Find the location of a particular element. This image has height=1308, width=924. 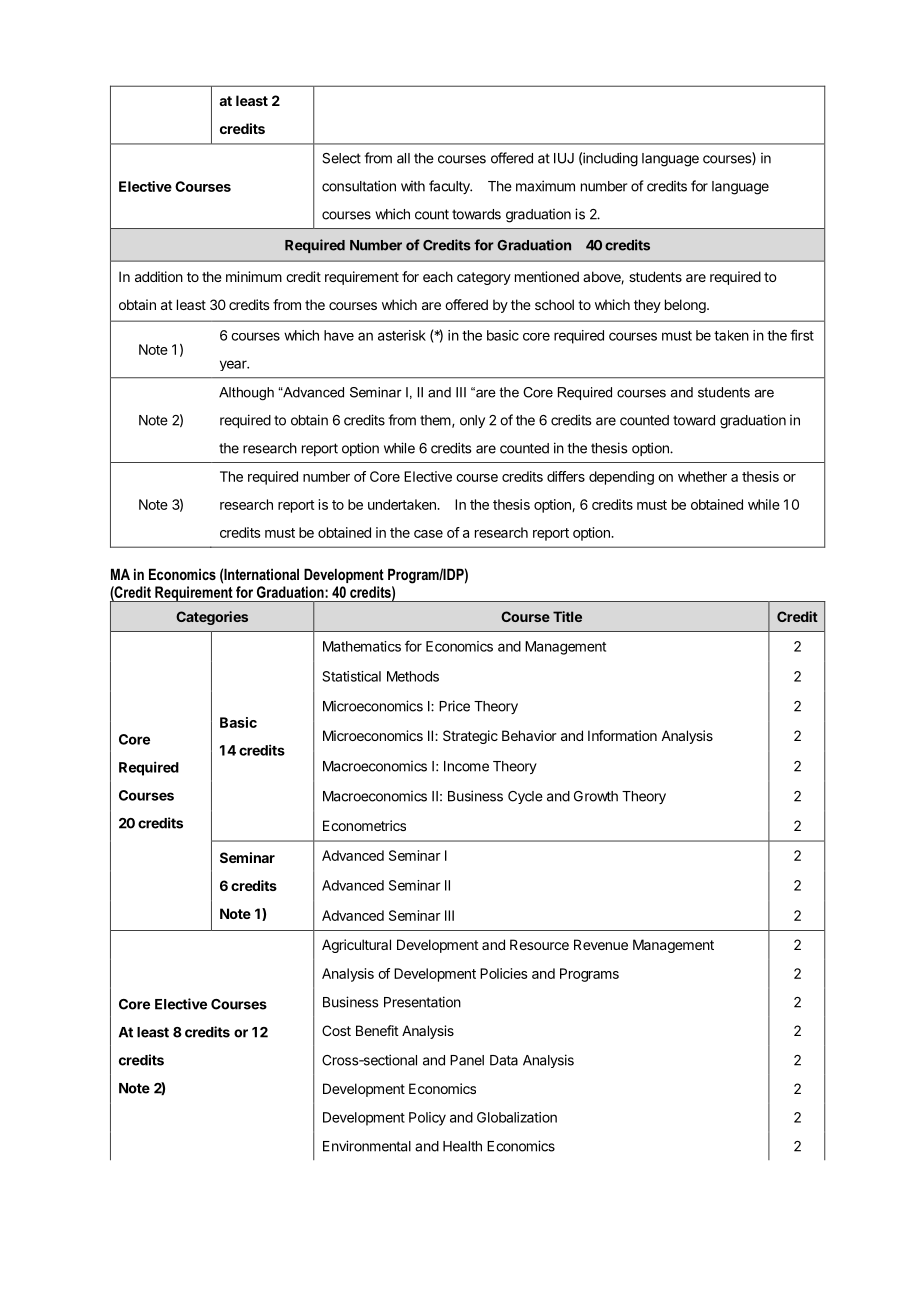

Price is located at coordinates (454, 706).
